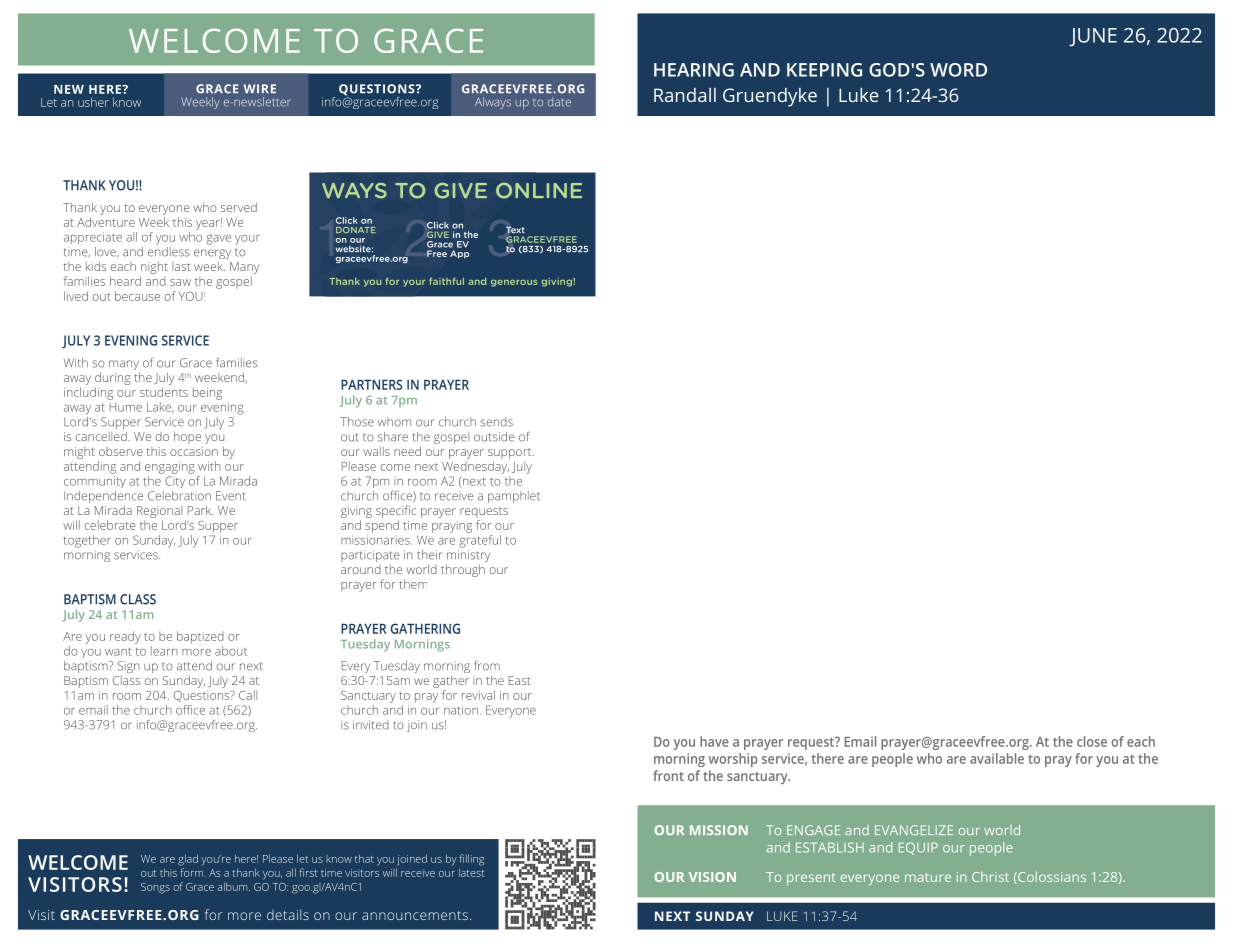 The width and height of the image is (1233, 952). Describe the element at coordinates (471, 872) in the image. I see `latest` at that location.
